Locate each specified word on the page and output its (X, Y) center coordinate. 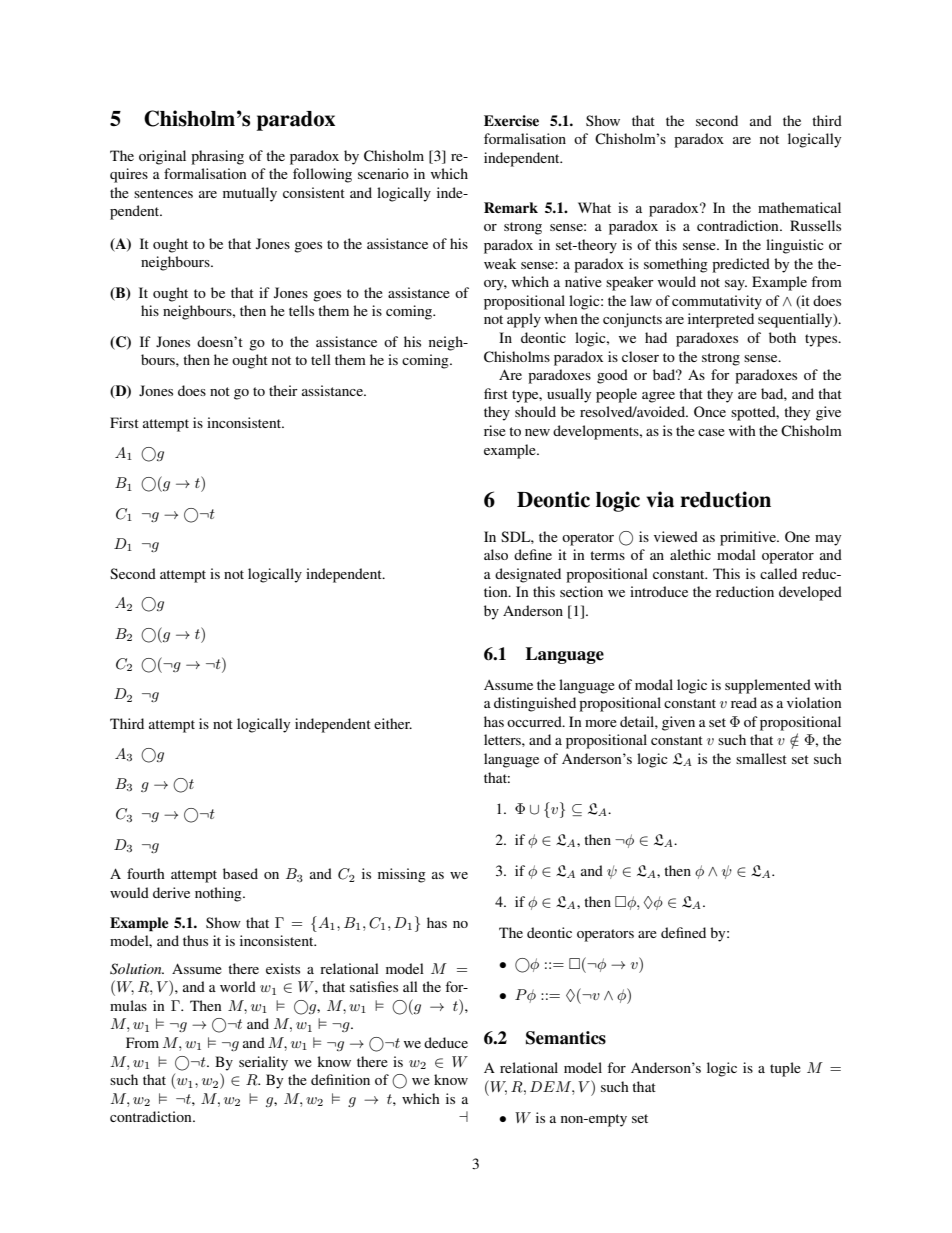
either (393, 723)
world (238, 986)
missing (402, 875)
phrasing (217, 157)
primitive (749, 538)
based (240, 873)
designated (528, 575)
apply (524, 320)
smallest (761, 758)
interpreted (721, 320)
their (283, 390)
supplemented (768, 686)
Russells (815, 225)
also (496, 554)
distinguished (535, 704)
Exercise (511, 121)
